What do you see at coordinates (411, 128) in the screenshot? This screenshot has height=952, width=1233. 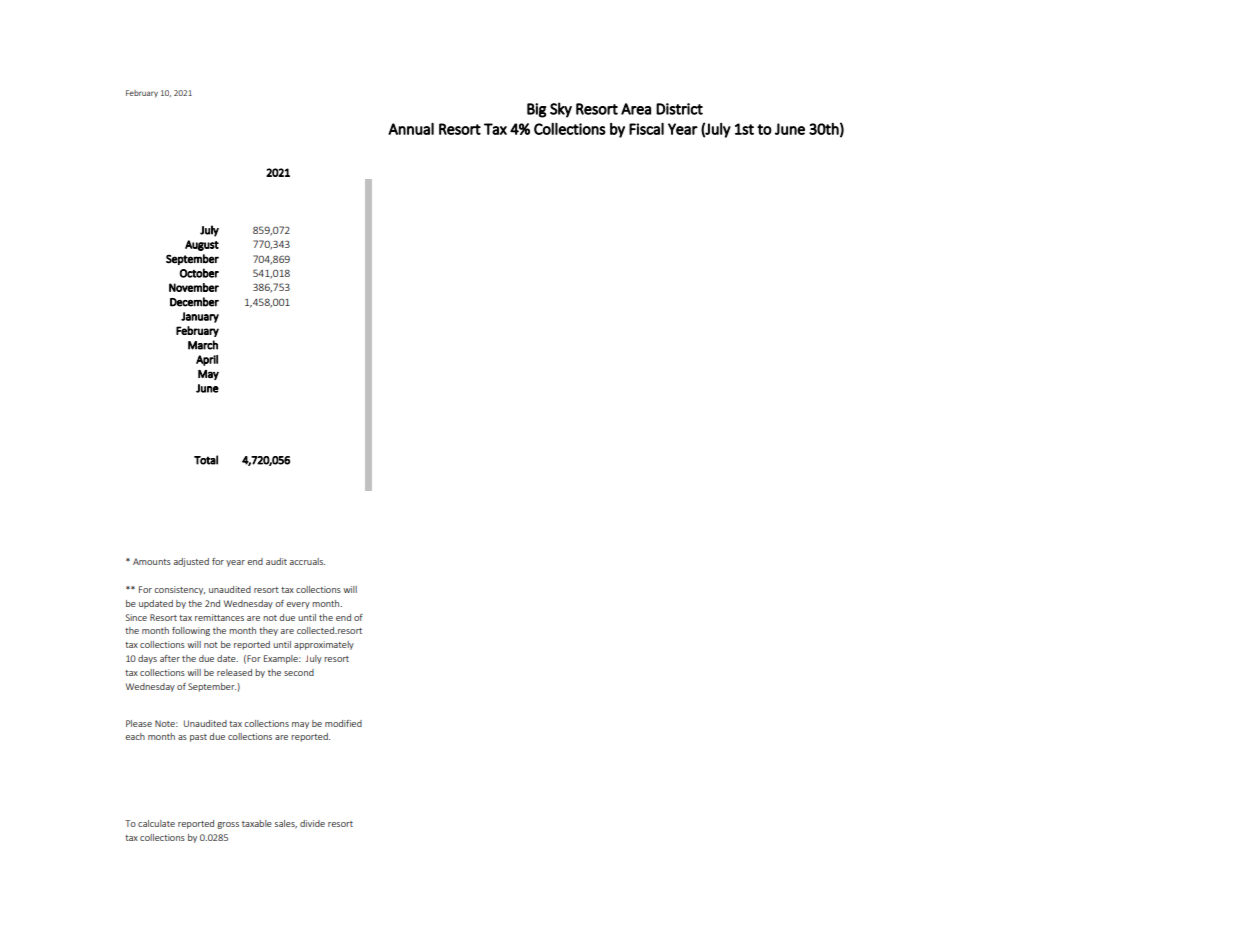 I see `Annual` at bounding box center [411, 128].
